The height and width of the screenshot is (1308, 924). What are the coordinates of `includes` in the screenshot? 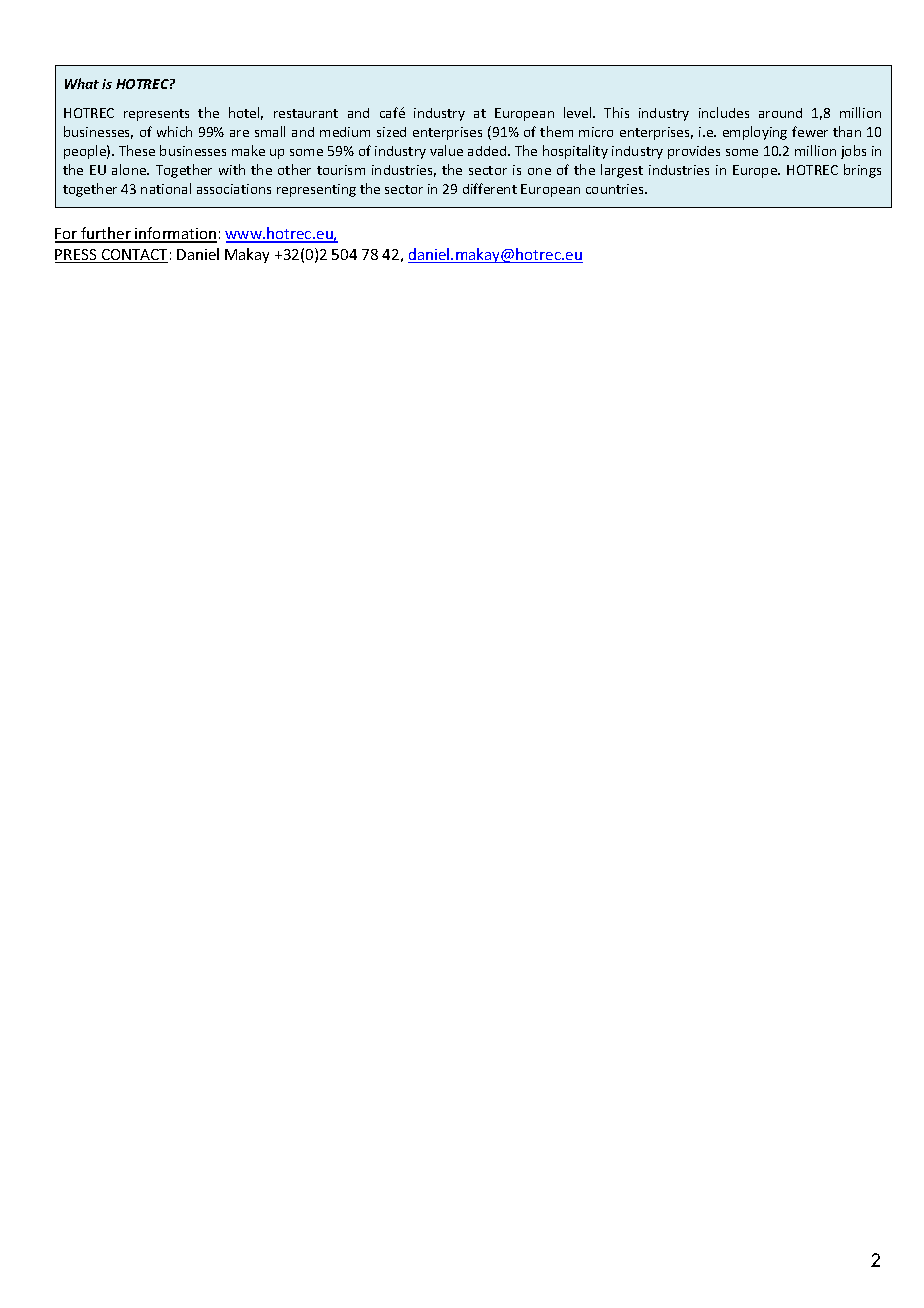 It's located at (724, 112).
